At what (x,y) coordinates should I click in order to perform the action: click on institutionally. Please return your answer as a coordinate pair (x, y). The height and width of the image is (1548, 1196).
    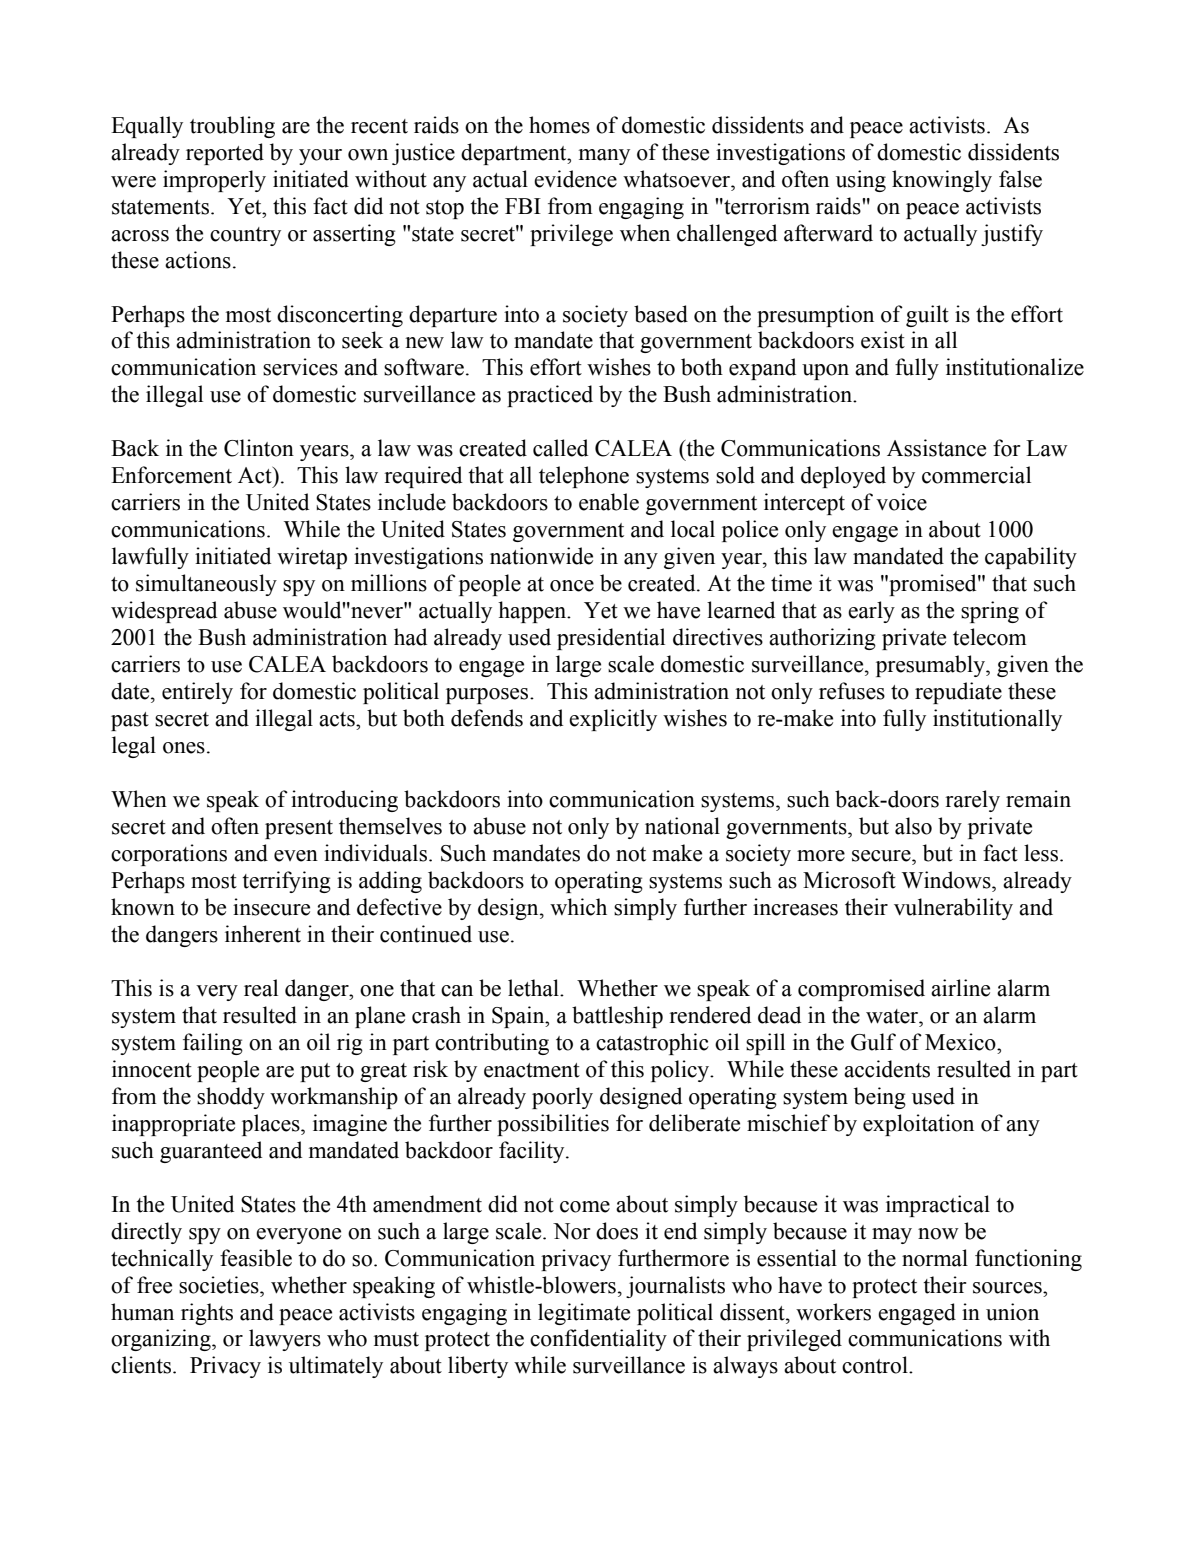
    Looking at the image, I should click on (997, 720).
